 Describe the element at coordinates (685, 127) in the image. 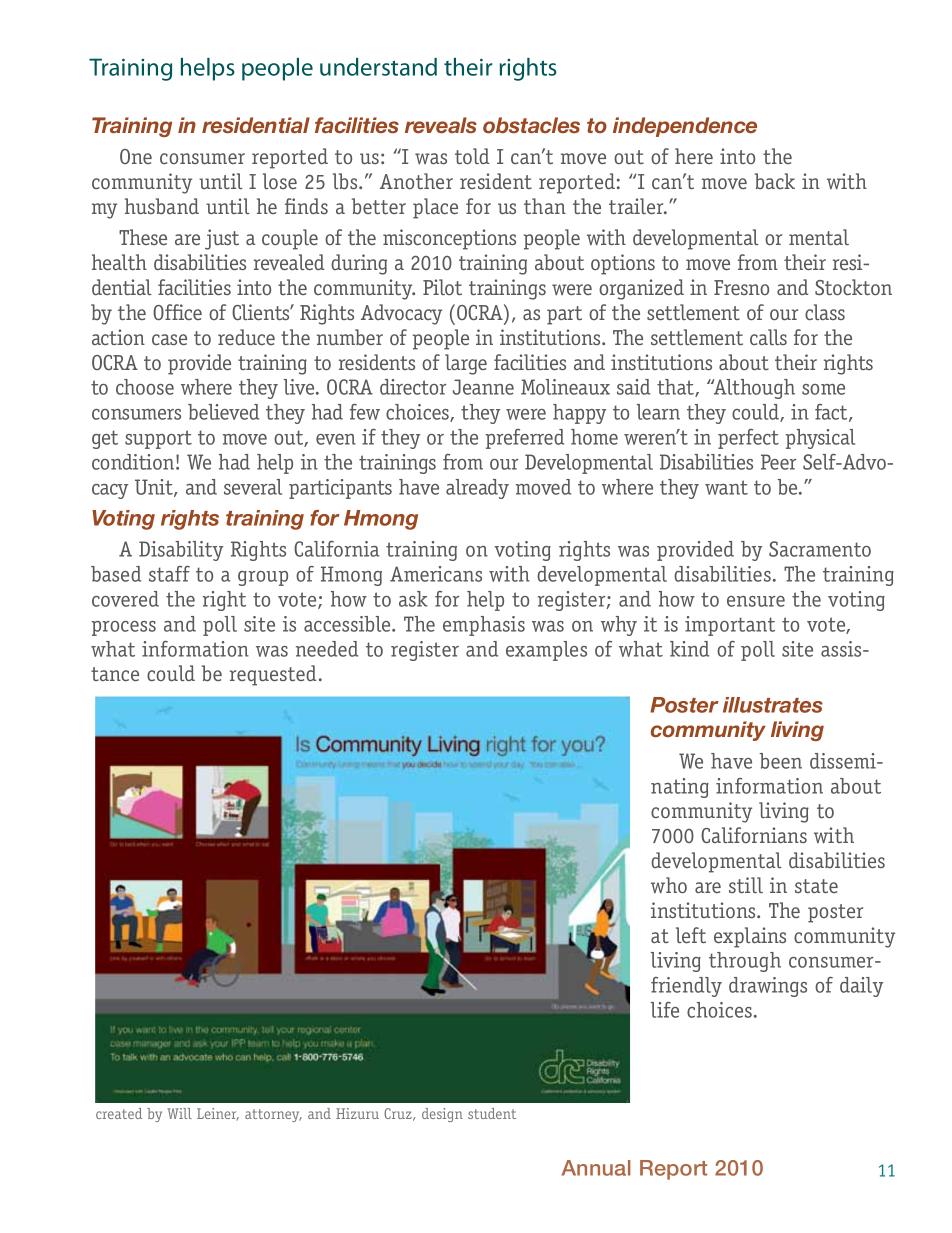

I see `independence` at that location.
